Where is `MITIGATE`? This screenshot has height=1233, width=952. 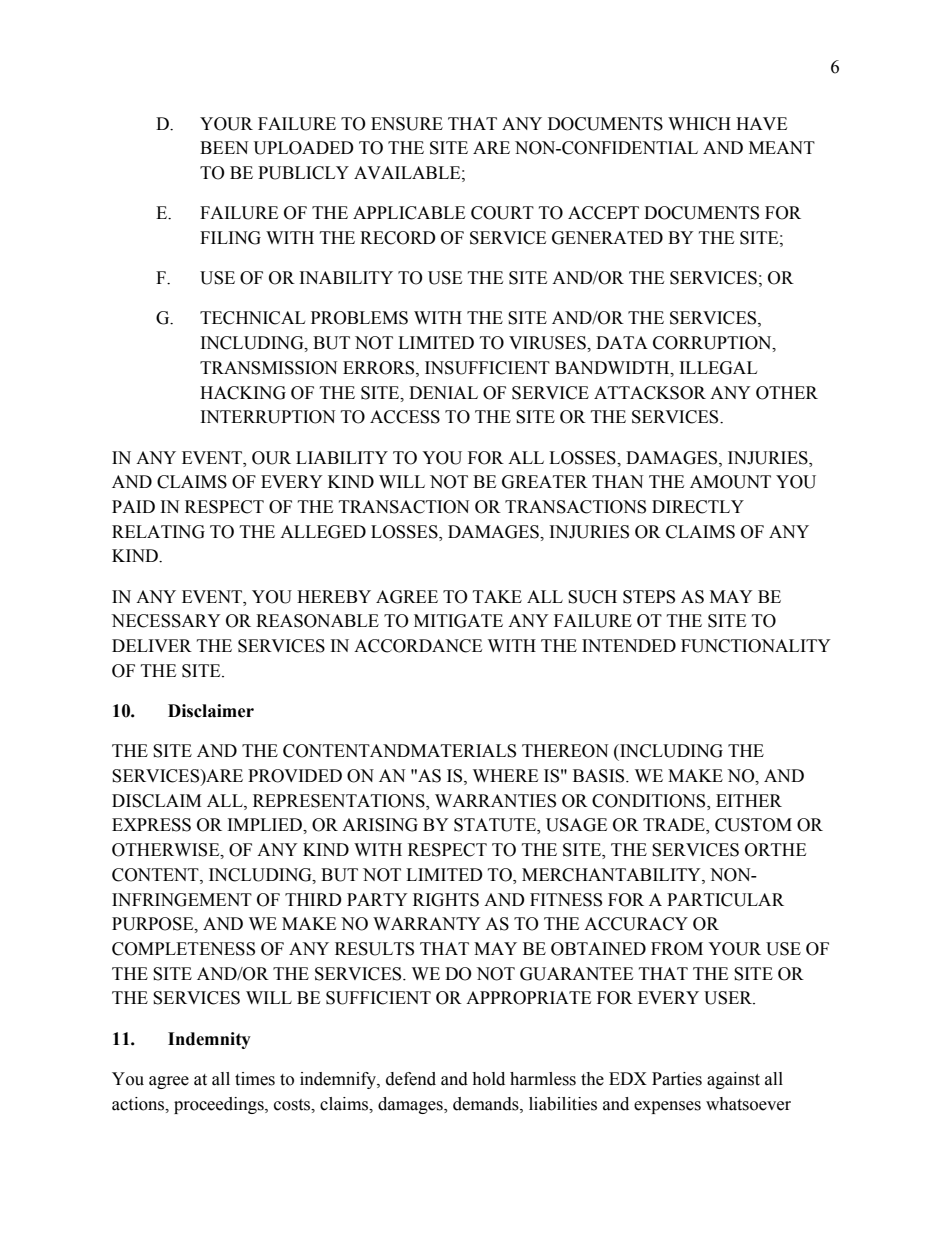 MITIGATE is located at coordinates (458, 621).
